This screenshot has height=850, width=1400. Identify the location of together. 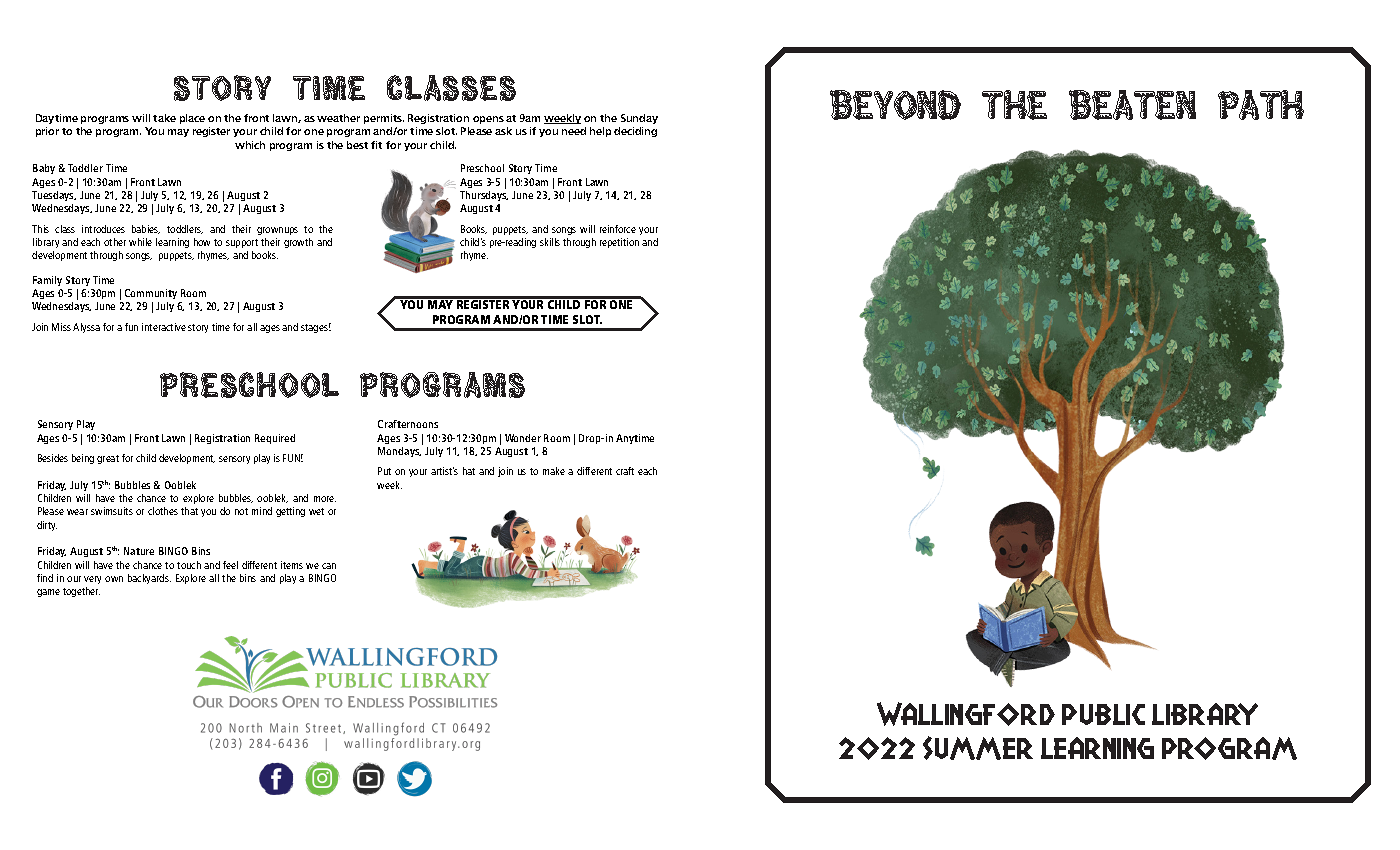
(81, 592).
